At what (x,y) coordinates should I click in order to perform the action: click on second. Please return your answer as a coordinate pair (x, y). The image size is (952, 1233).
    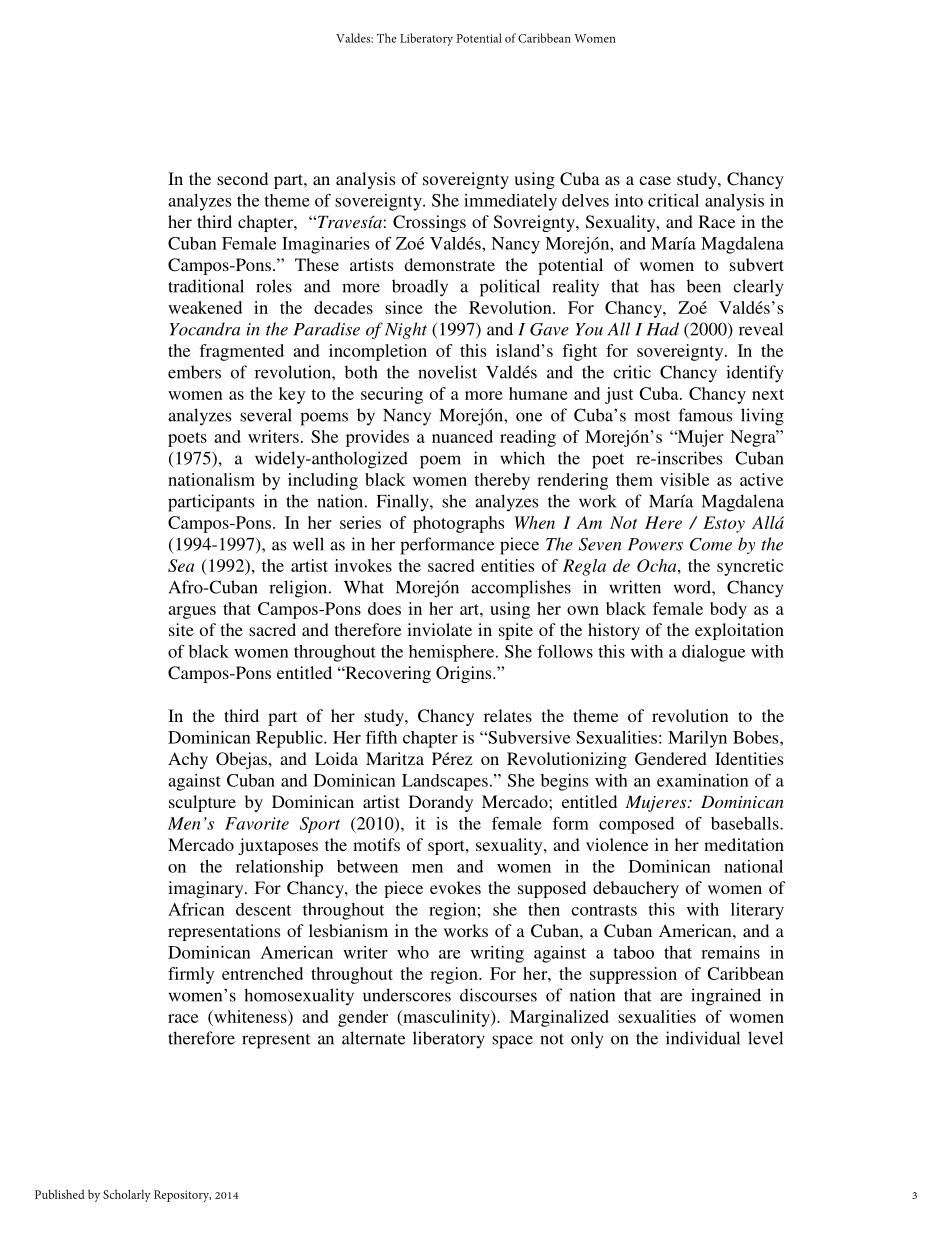
    Looking at the image, I should click on (242, 178).
